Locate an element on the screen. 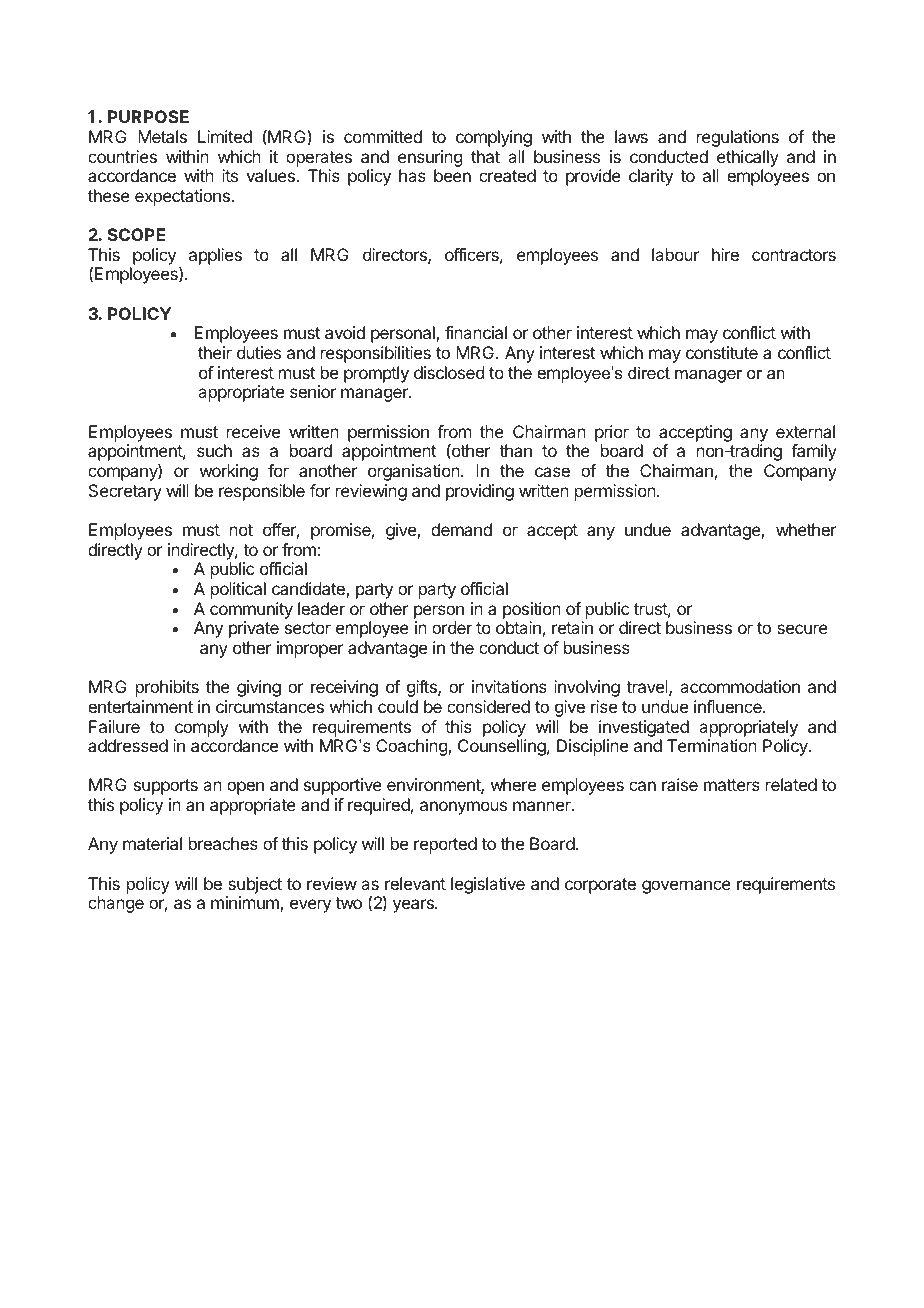 The width and height of the screenshot is (924, 1308). Secretary is located at coordinates (125, 492).
